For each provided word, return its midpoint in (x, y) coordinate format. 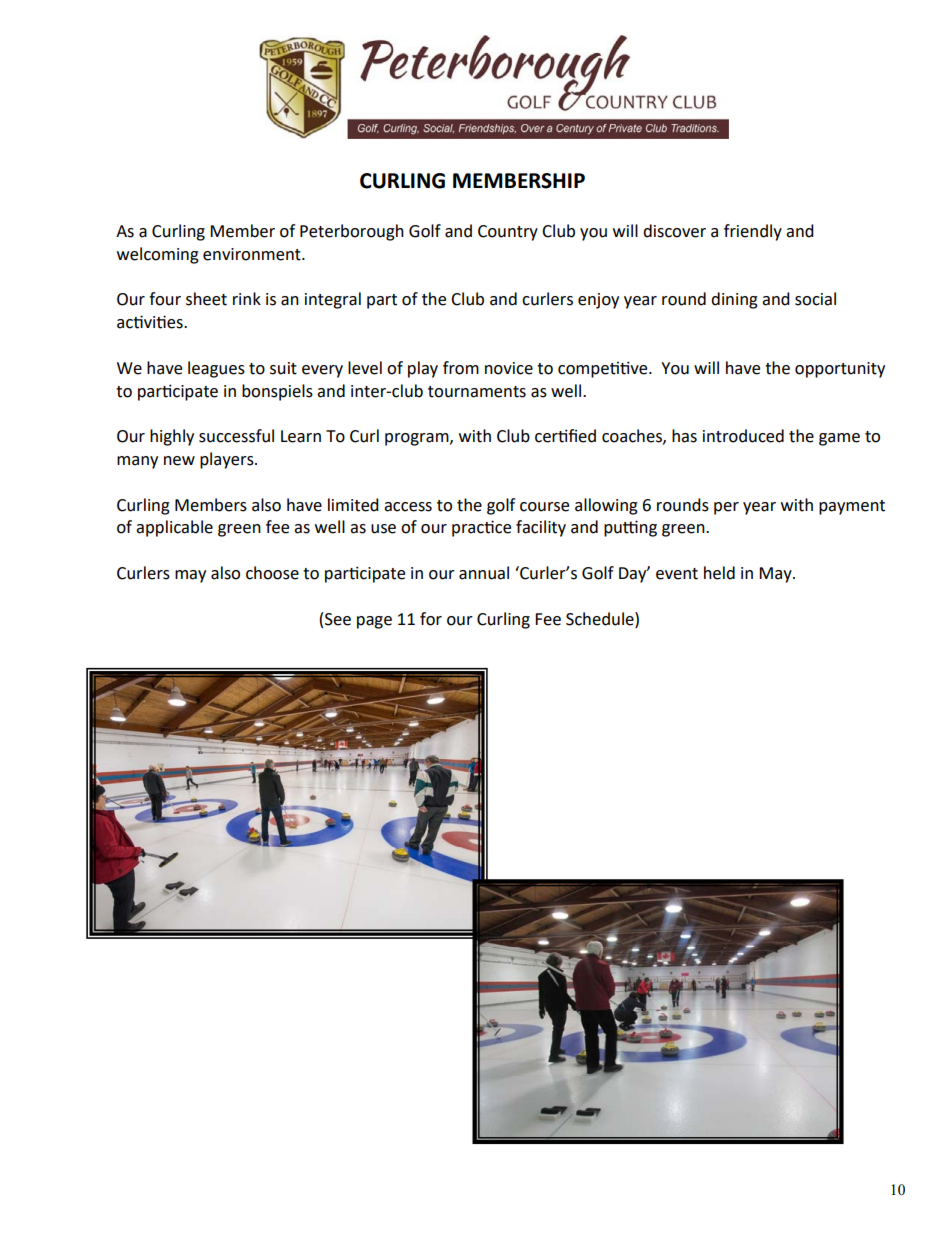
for (431, 619)
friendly (753, 232)
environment (253, 254)
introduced (743, 436)
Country (508, 233)
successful (236, 436)
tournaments (477, 392)
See (338, 619)
